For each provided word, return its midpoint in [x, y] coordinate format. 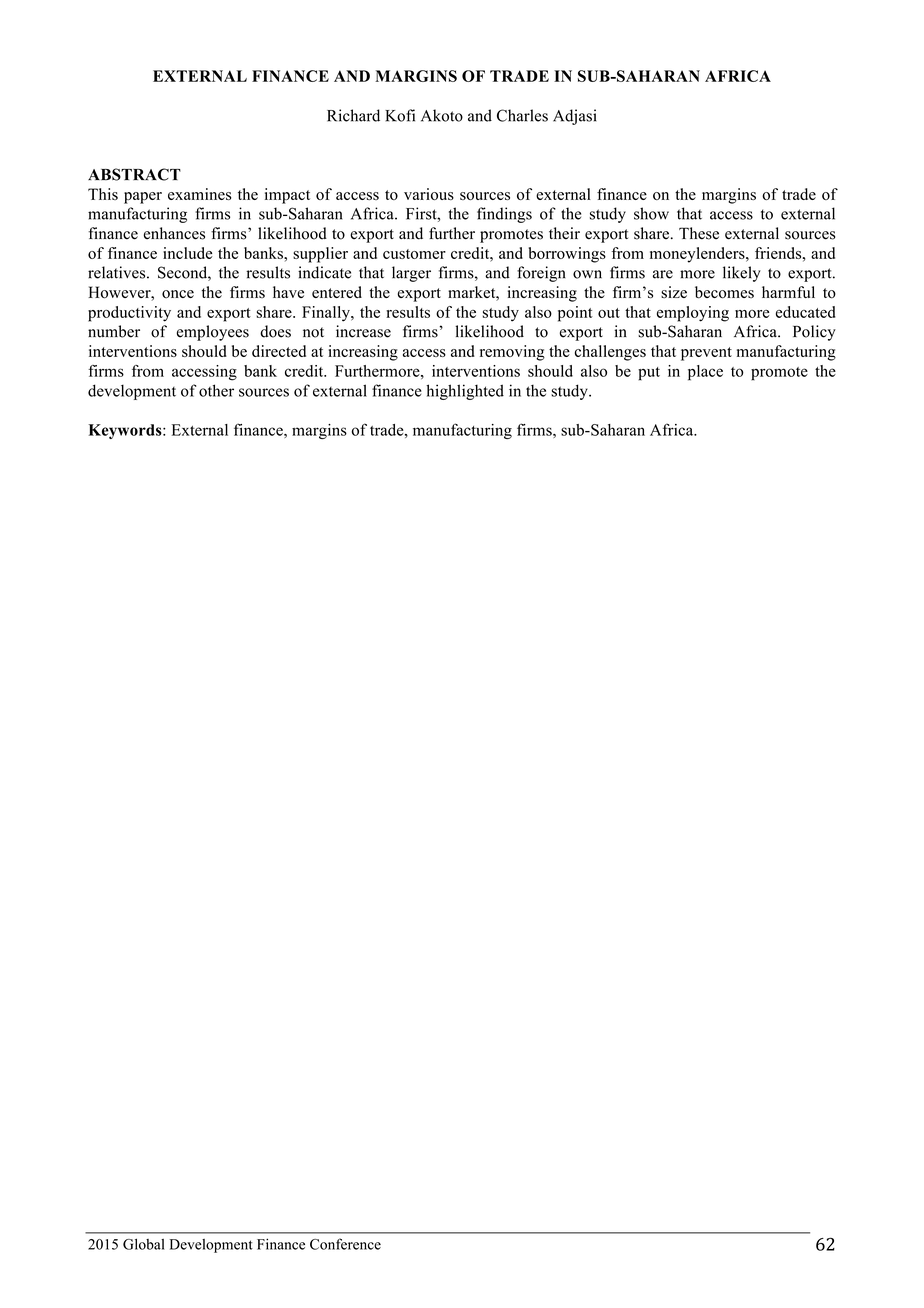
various [429, 194]
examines [199, 194]
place [705, 373]
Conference [345, 1244]
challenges [610, 353]
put [649, 374]
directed [279, 351]
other [216, 390]
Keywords [126, 431]
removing [512, 353]
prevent [706, 354]
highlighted [465, 392]
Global [144, 1244]
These [699, 233]
